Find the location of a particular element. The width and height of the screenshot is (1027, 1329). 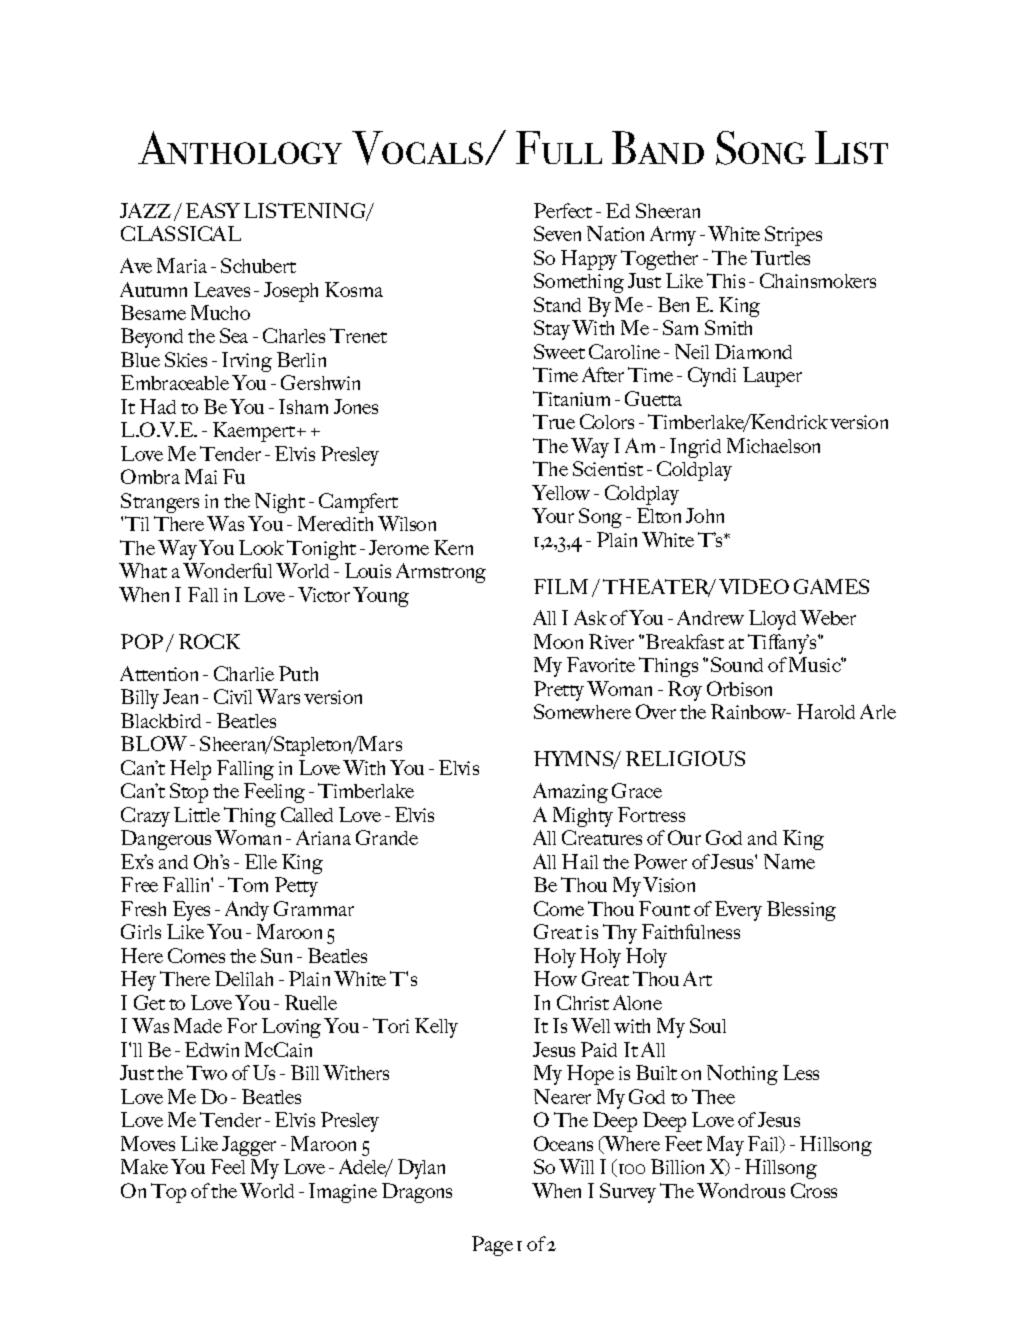

Stripes is located at coordinates (793, 236).
